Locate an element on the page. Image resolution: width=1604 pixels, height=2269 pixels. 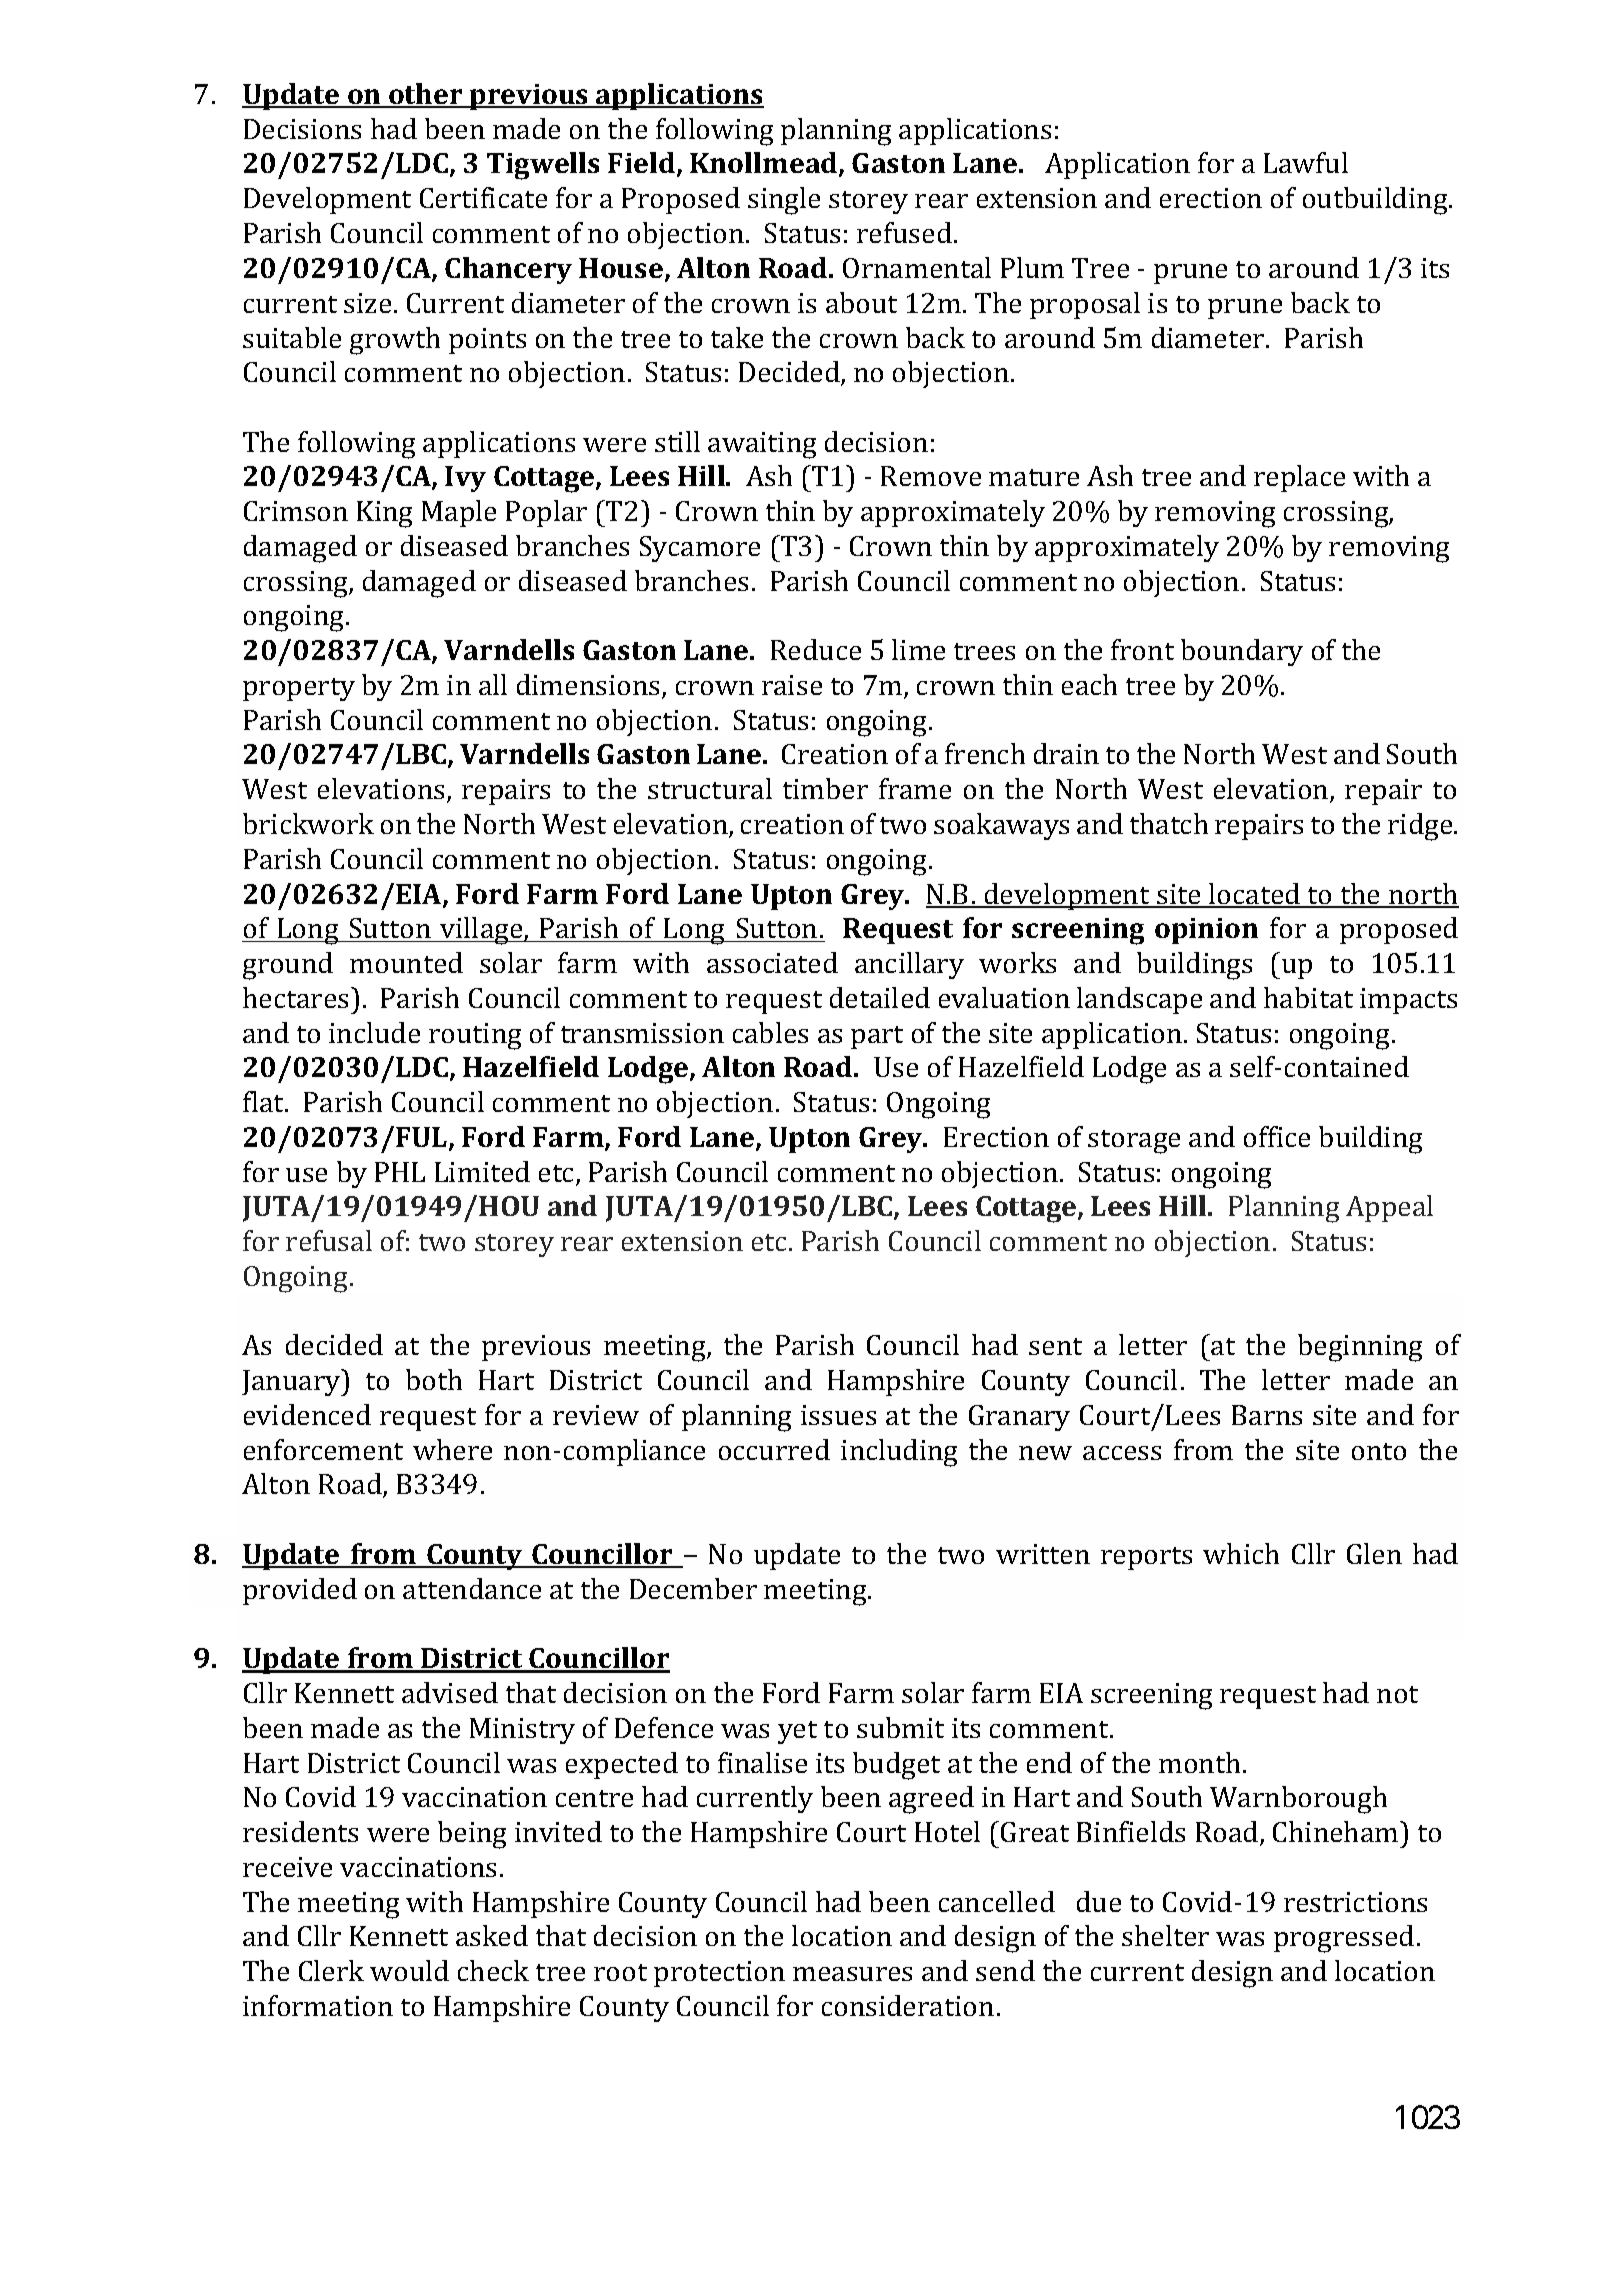
would is located at coordinates (409, 1970).
